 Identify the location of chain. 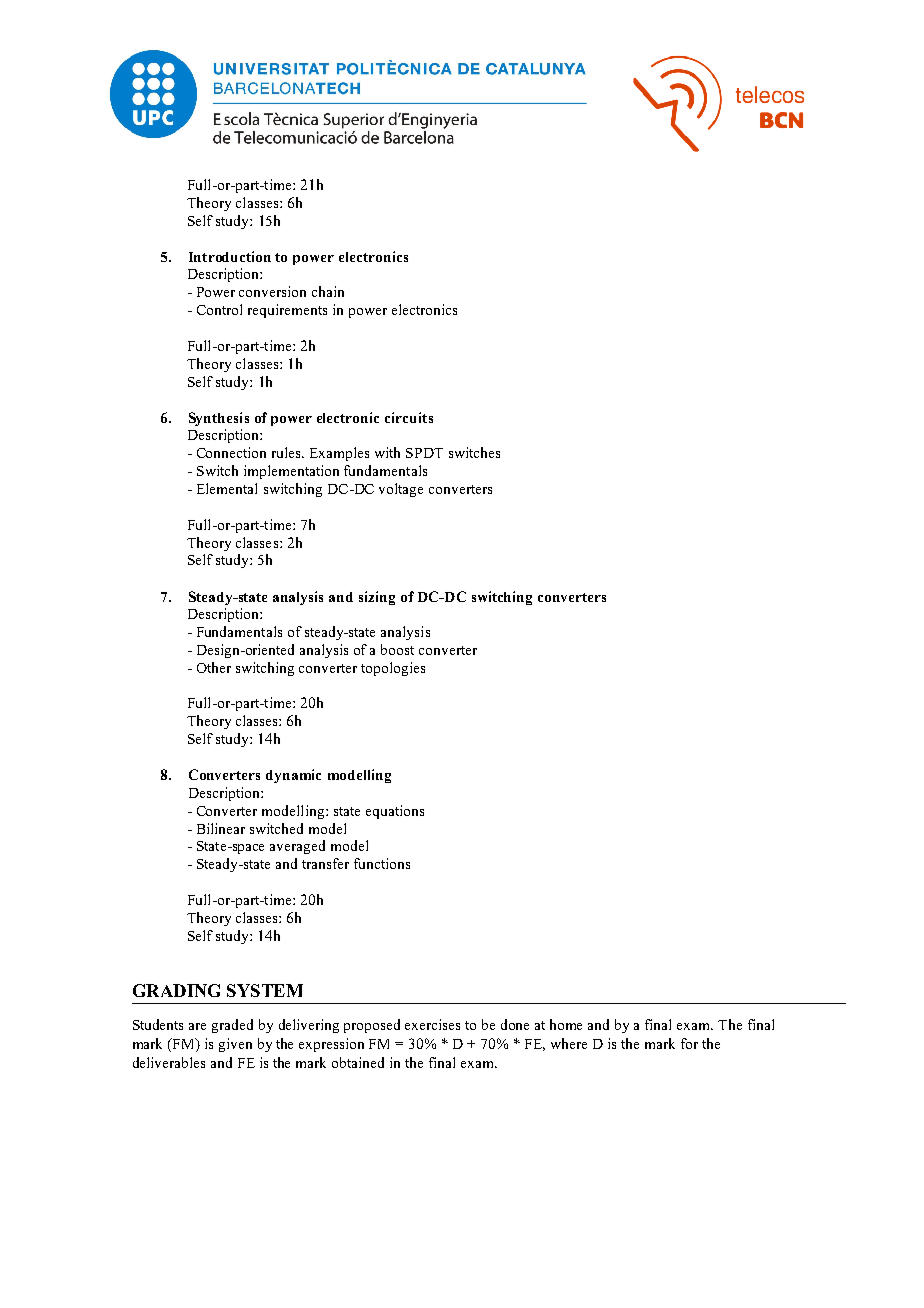
(328, 291).
